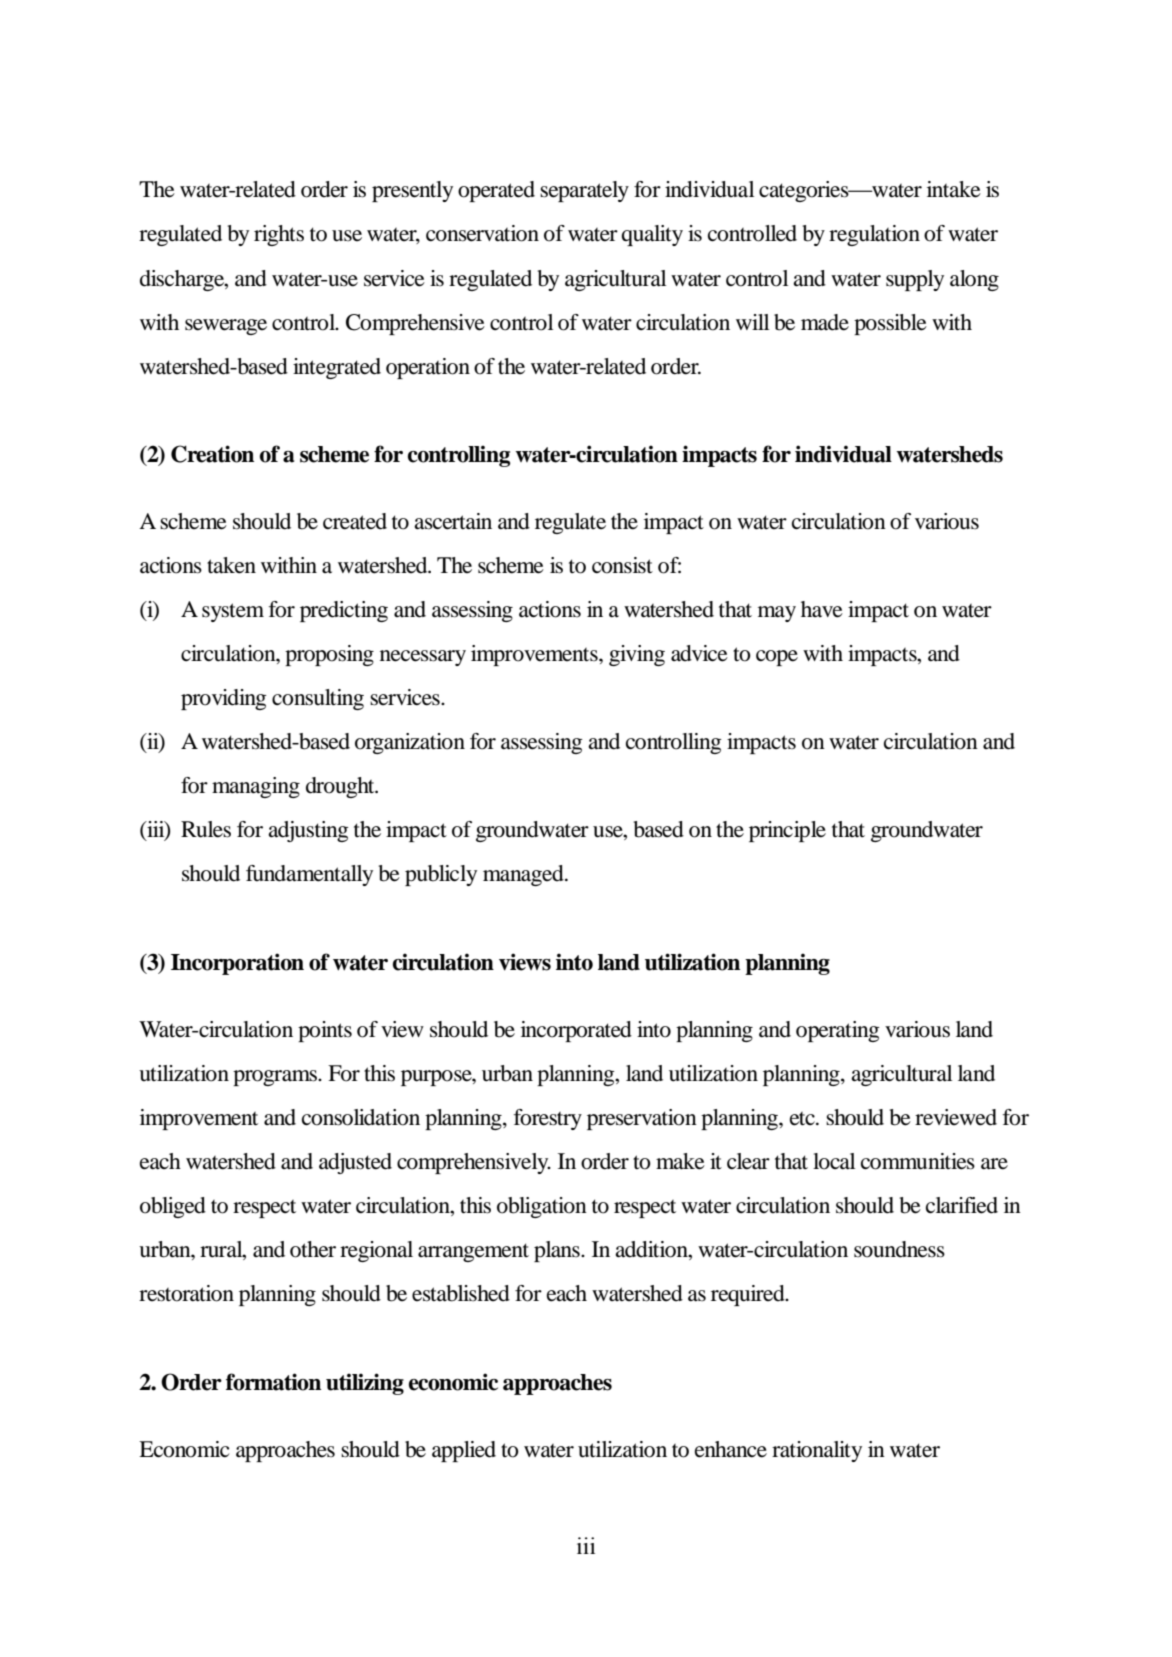 The height and width of the image is (1657, 1172). Describe the element at coordinates (273, 1382) in the image. I see `formation` at that location.
